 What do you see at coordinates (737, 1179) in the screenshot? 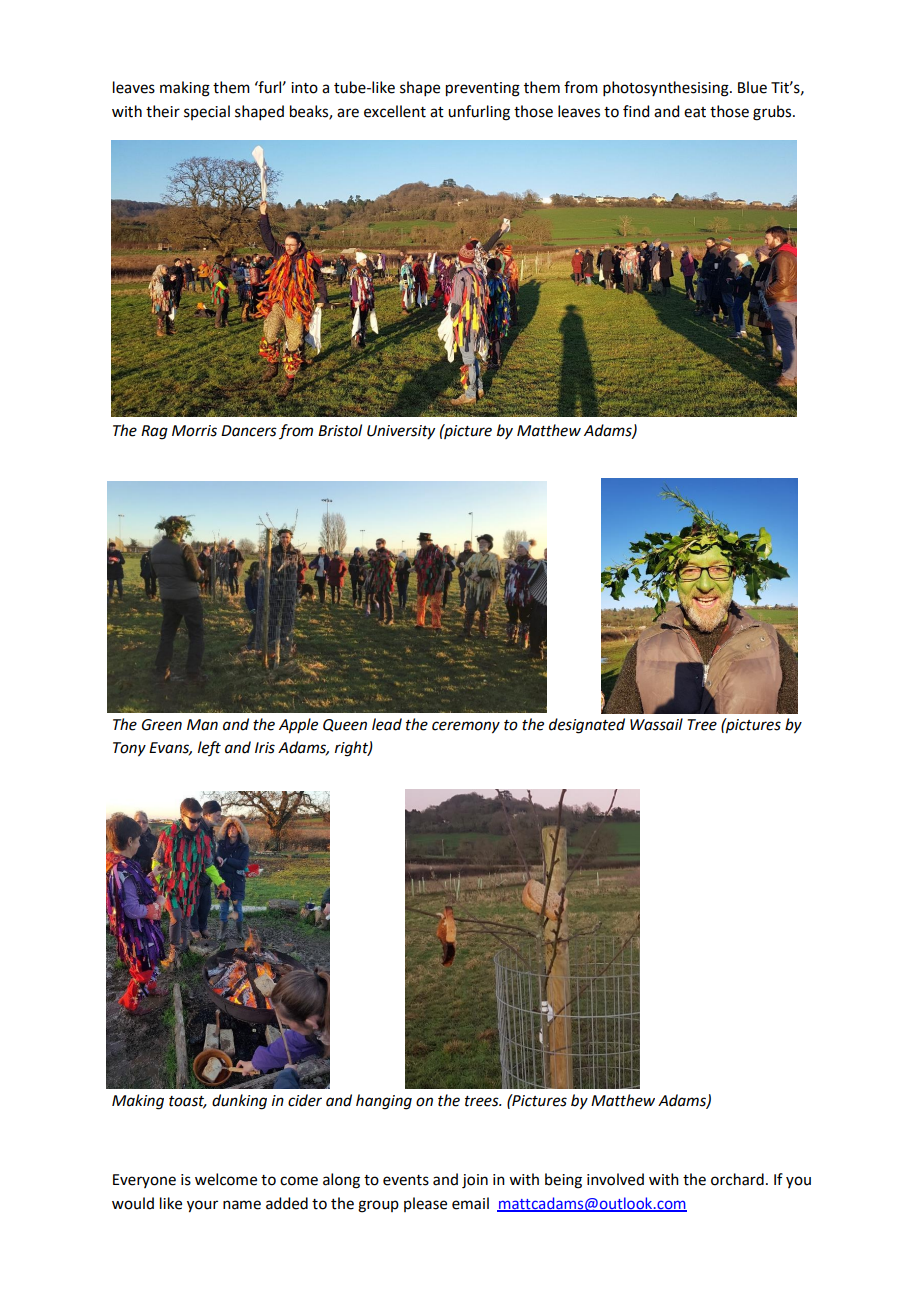
I see `orchard` at bounding box center [737, 1179].
